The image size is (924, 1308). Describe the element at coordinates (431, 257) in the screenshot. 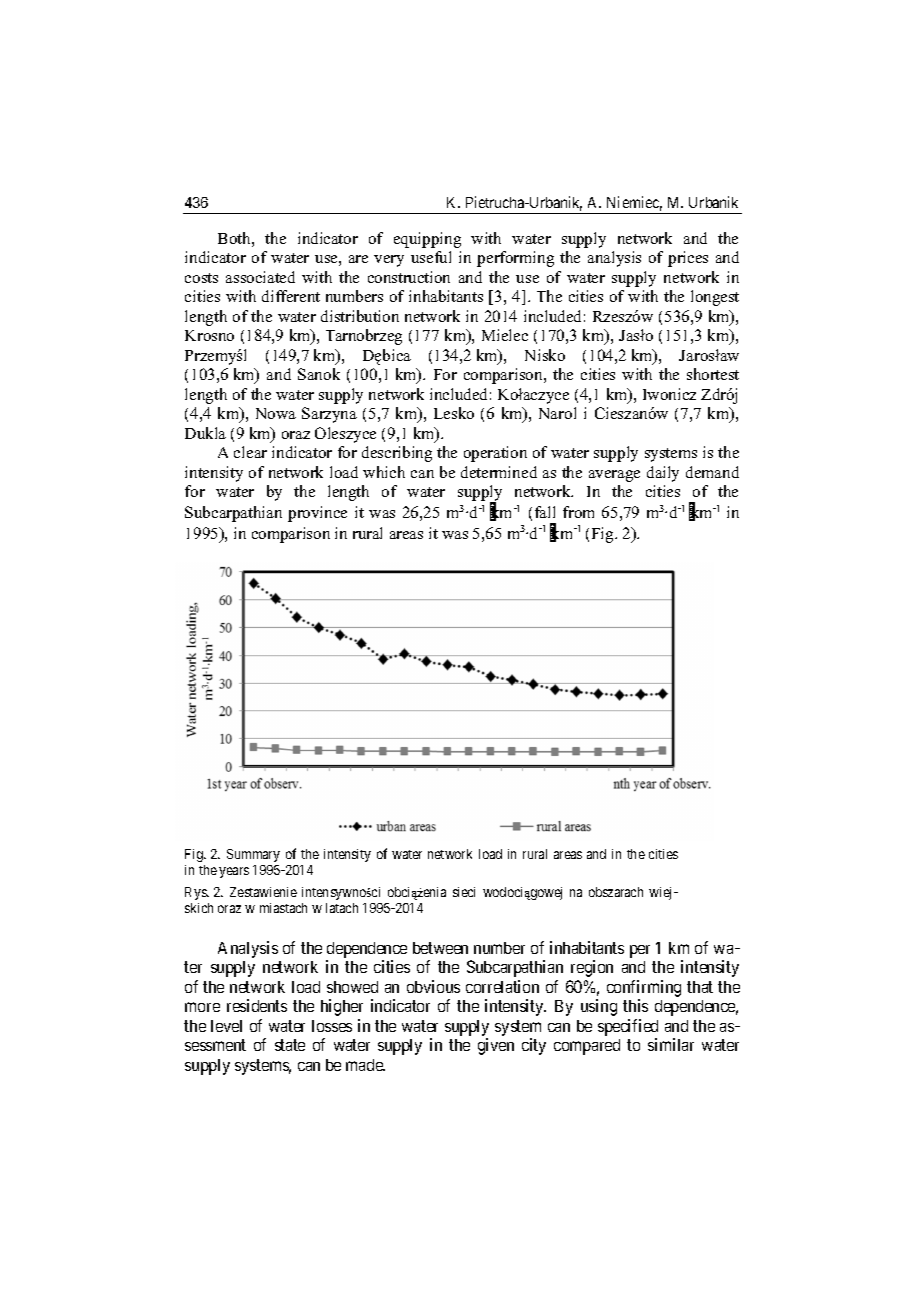

I see `useful` at that location.
